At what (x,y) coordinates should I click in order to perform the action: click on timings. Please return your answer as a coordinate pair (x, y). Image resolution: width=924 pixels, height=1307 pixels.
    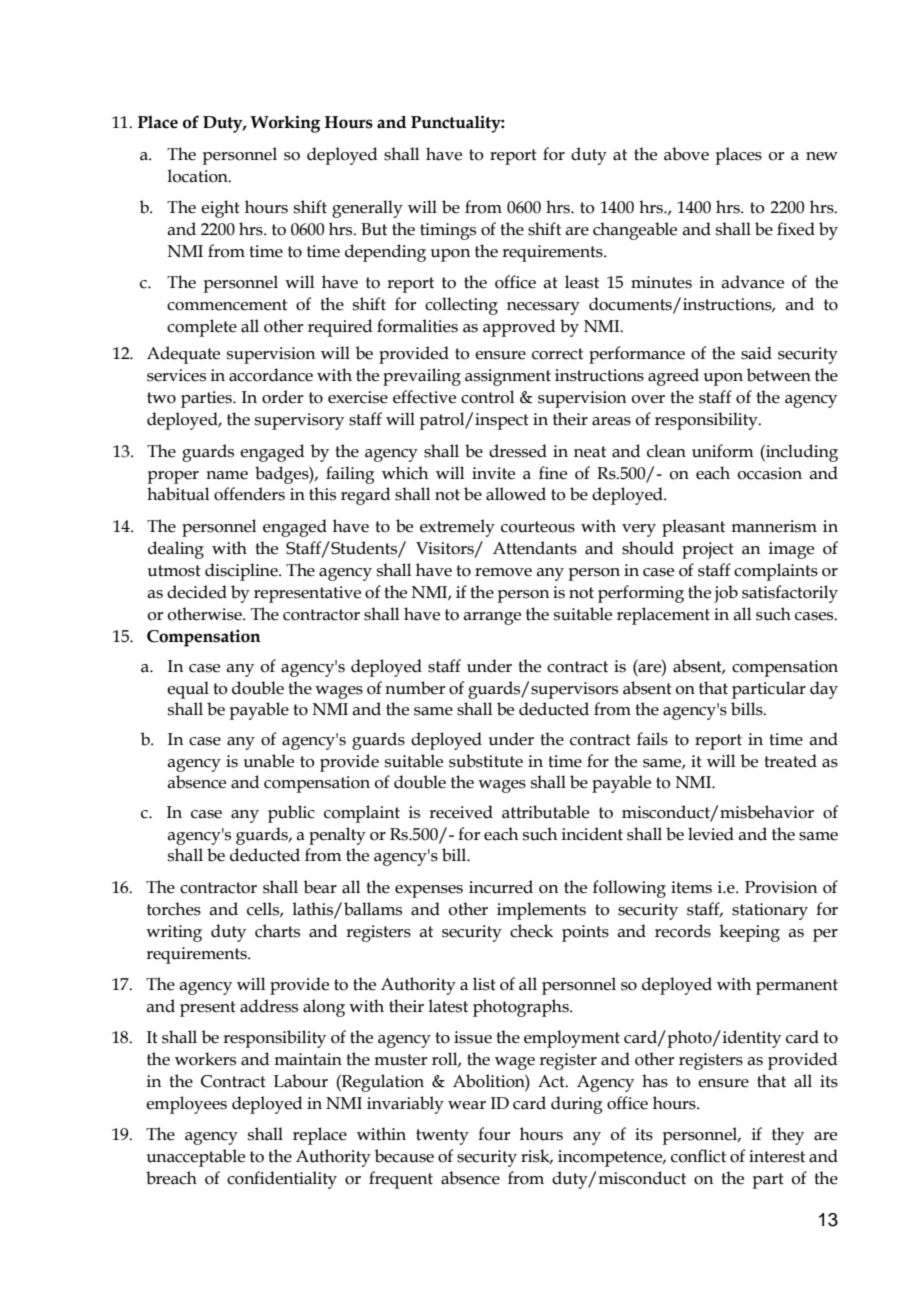
    Looking at the image, I should click on (448, 231).
